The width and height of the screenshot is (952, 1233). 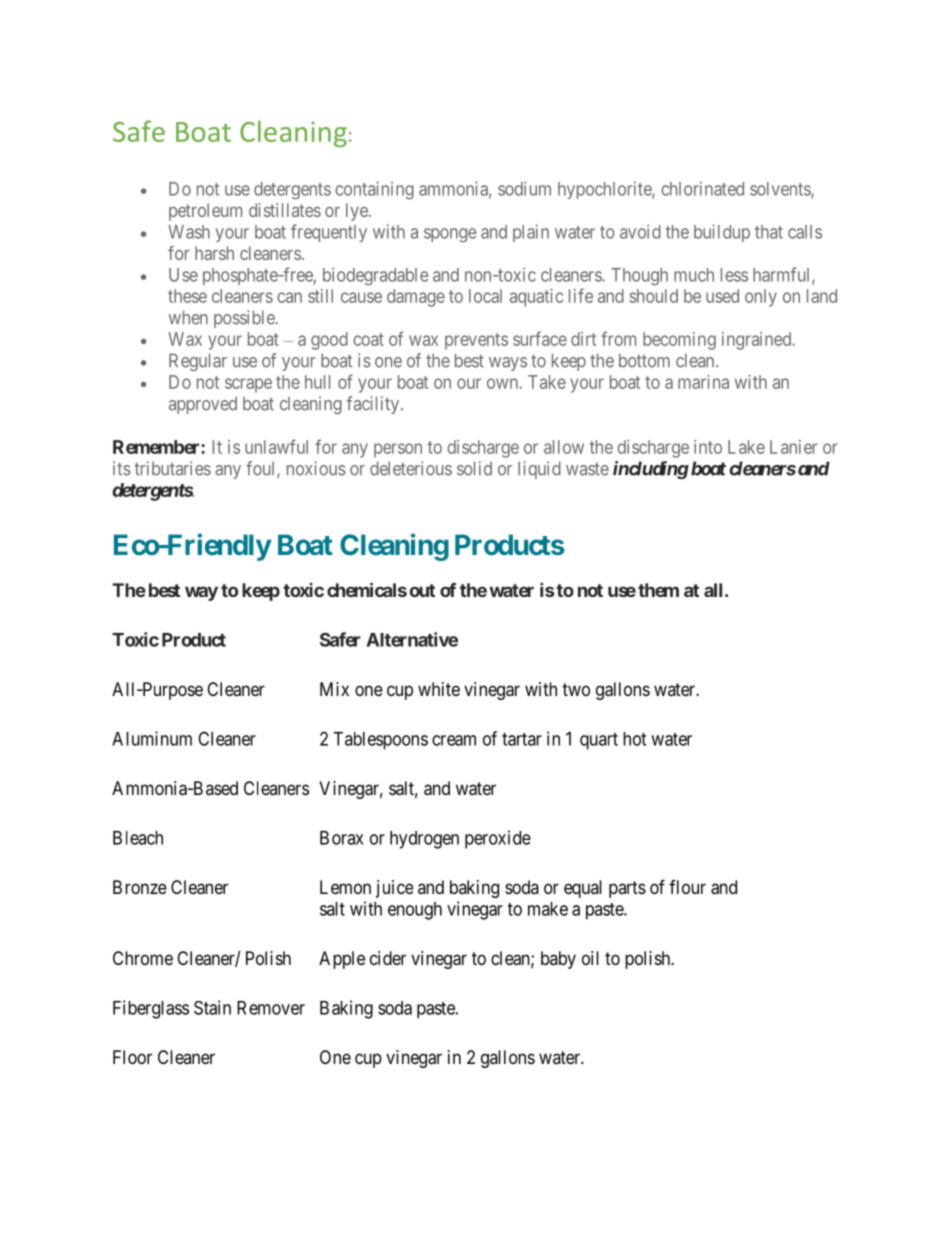 What do you see at coordinates (746, 447) in the screenshot?
I see `Lake` at bounding box center [746, 447].
